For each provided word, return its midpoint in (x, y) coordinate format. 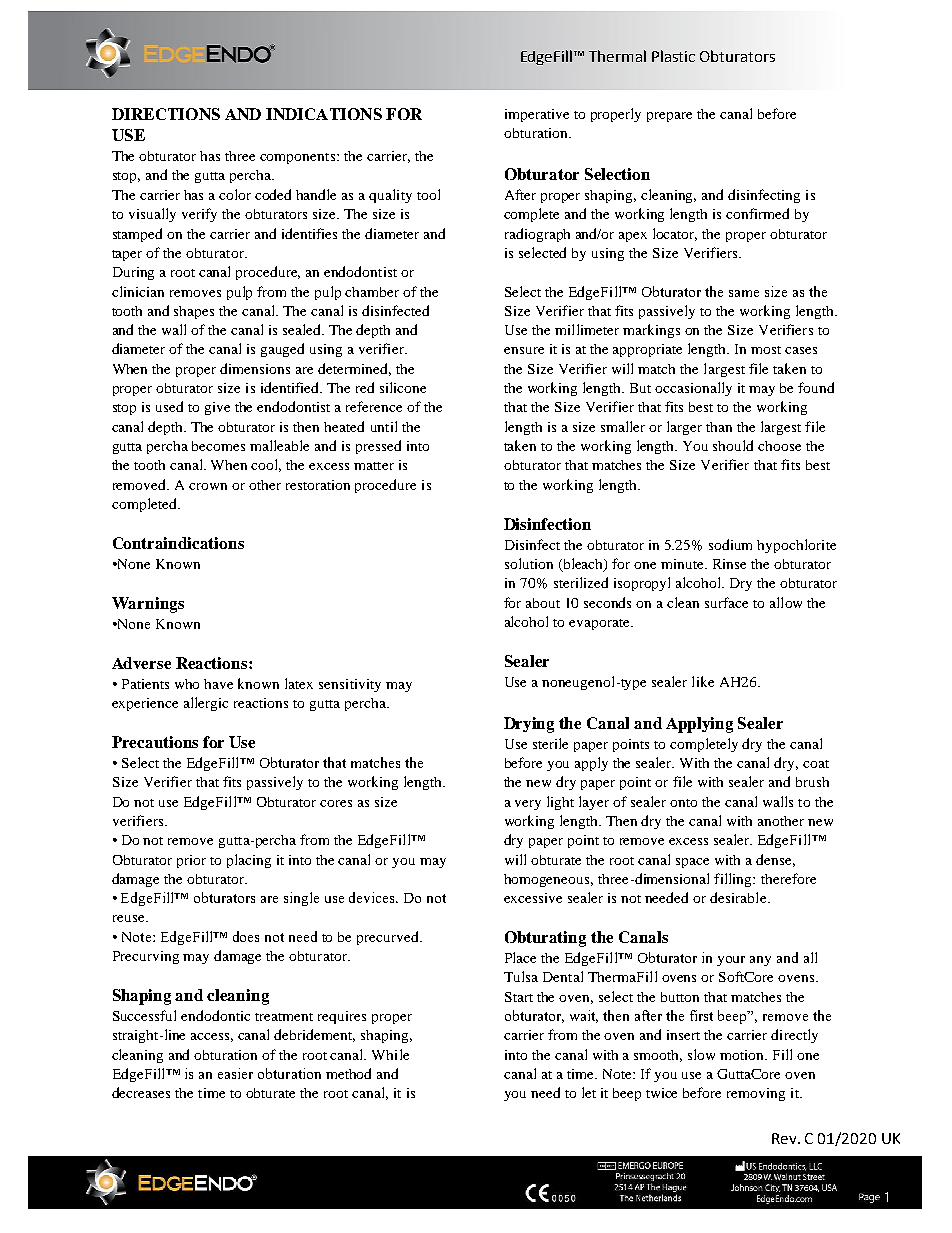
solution (529, 563)
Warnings (148, 605)
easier (235, 1073)
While (390, 1054)
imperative (537, 115)
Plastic (673, 56)
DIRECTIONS (166, 114)
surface (726, 602)
